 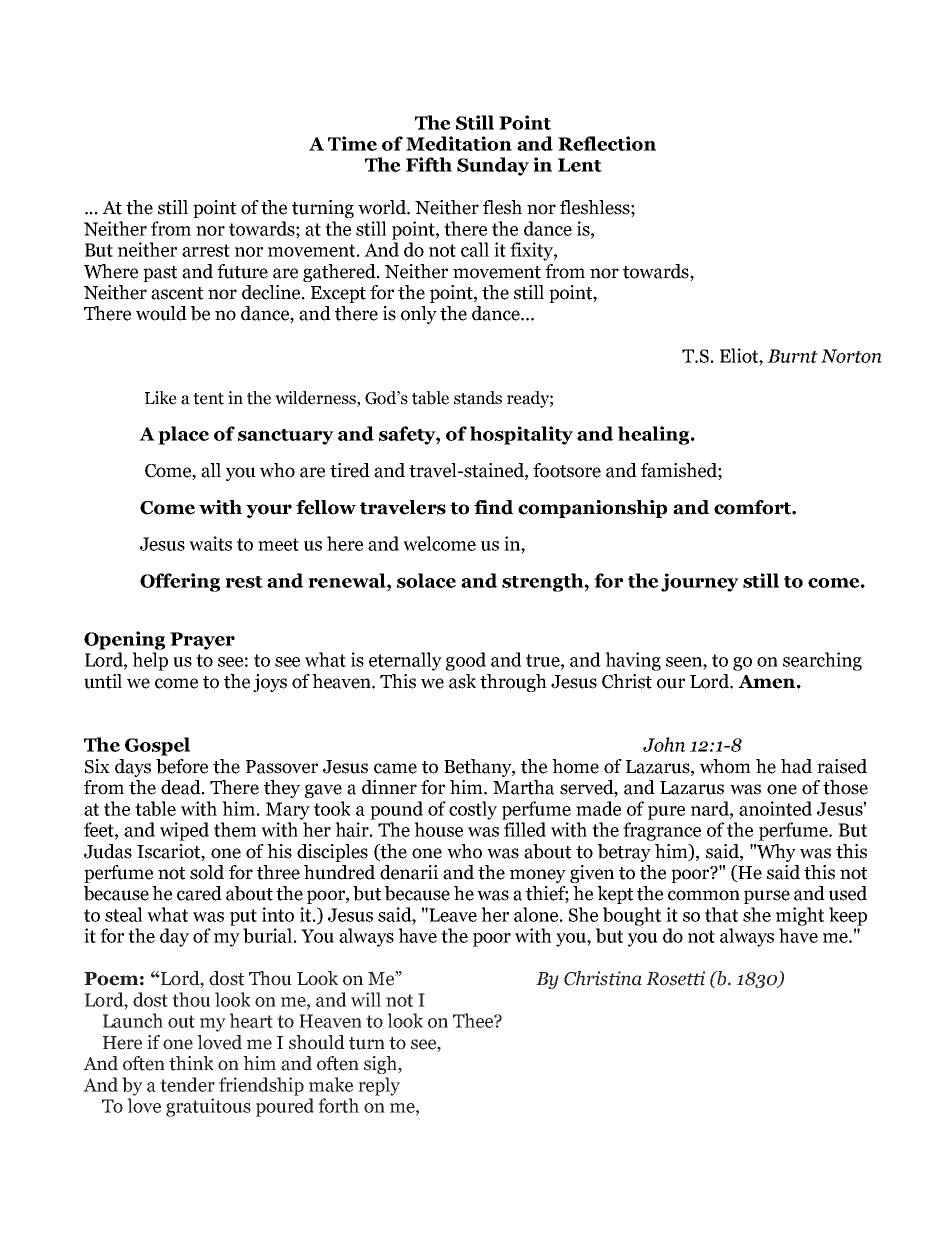 What do you see at coordinates (160, 274) in the screenshot?
I see `past` at bounding box center [160, 274].
